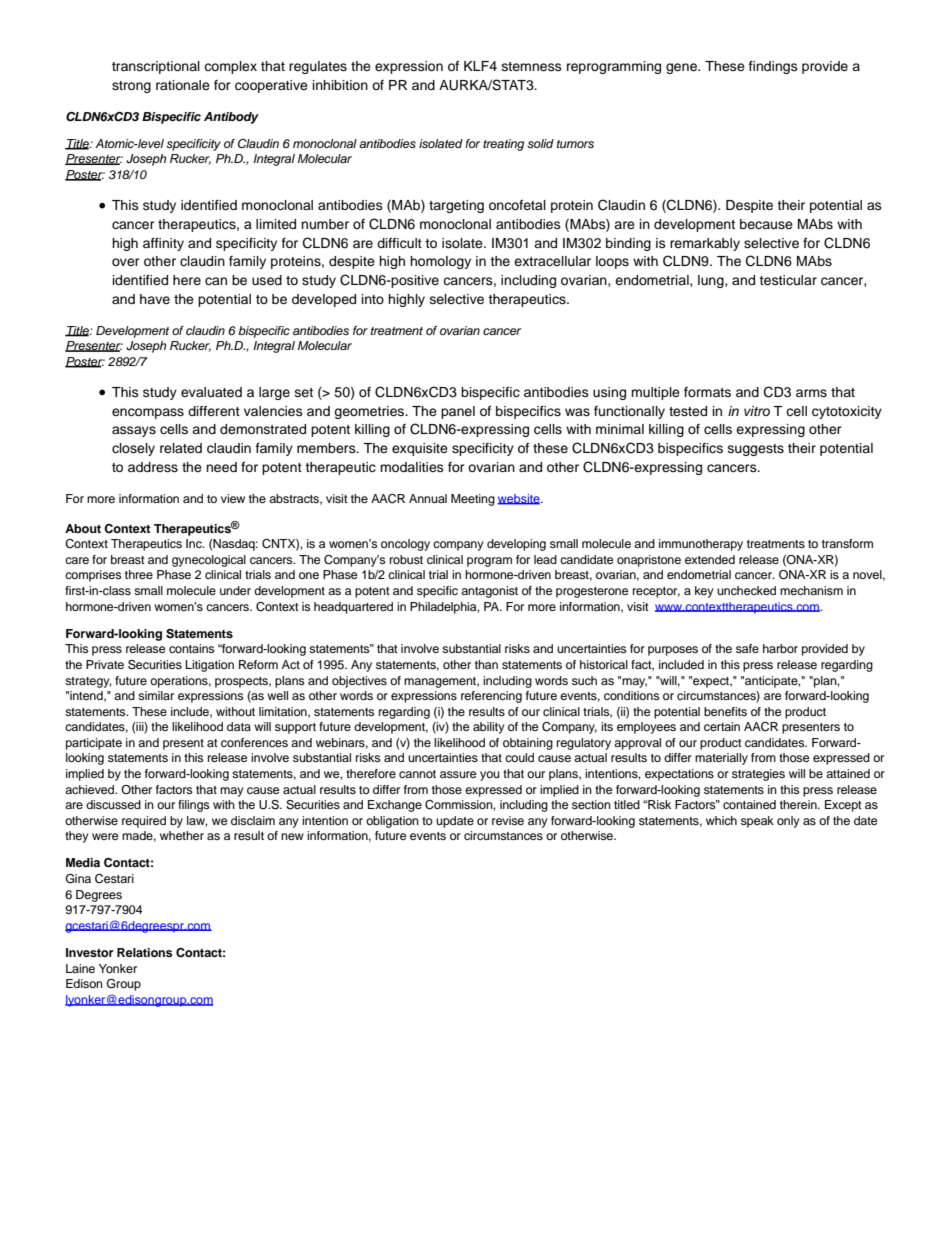 Image resolution: width=952 pixels, height=1233 pixels. Describe the element at coordinates (233, 498) in the page. I see `view` at that location.
